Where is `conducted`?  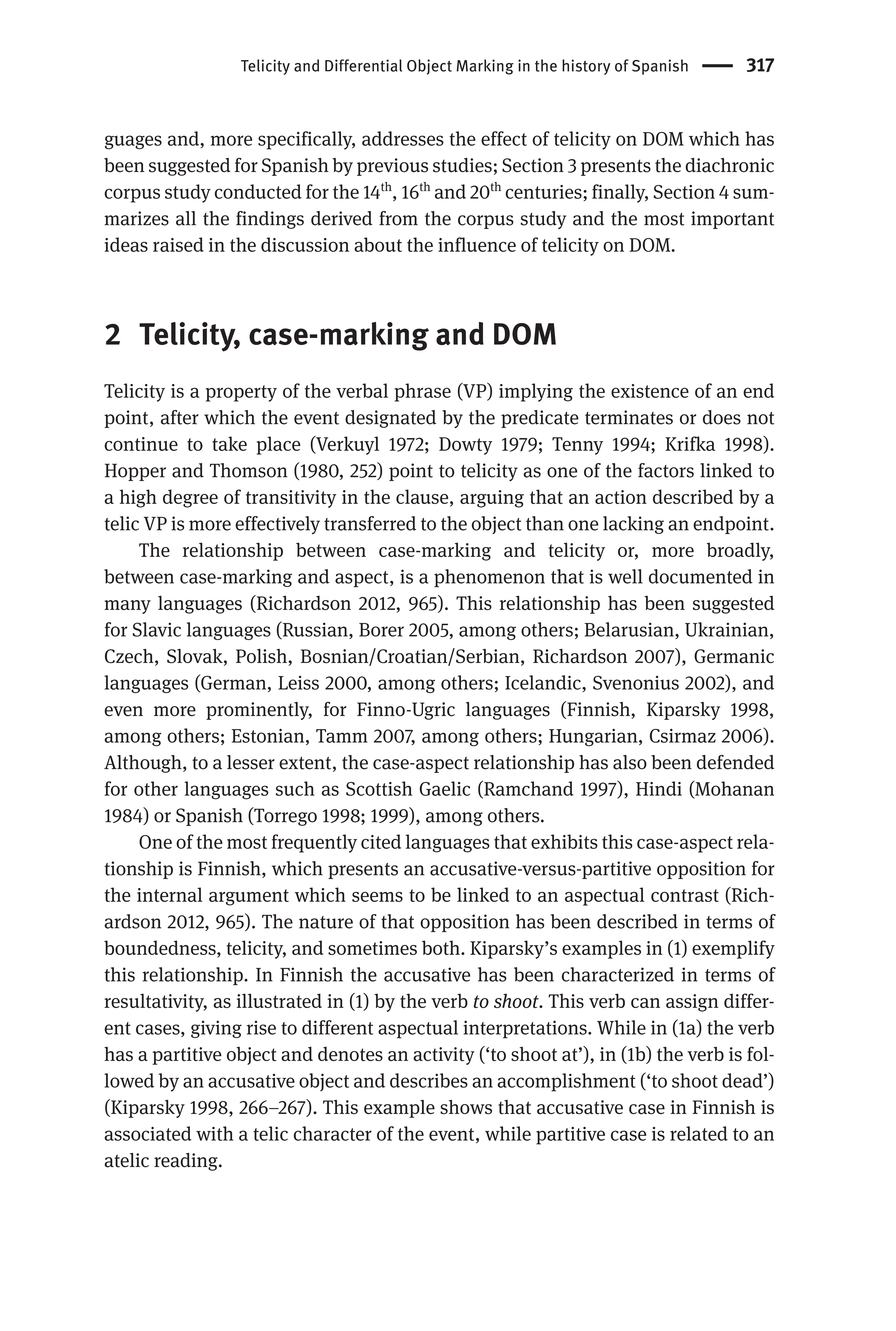 conducted is located at coordinates (258, 191).
